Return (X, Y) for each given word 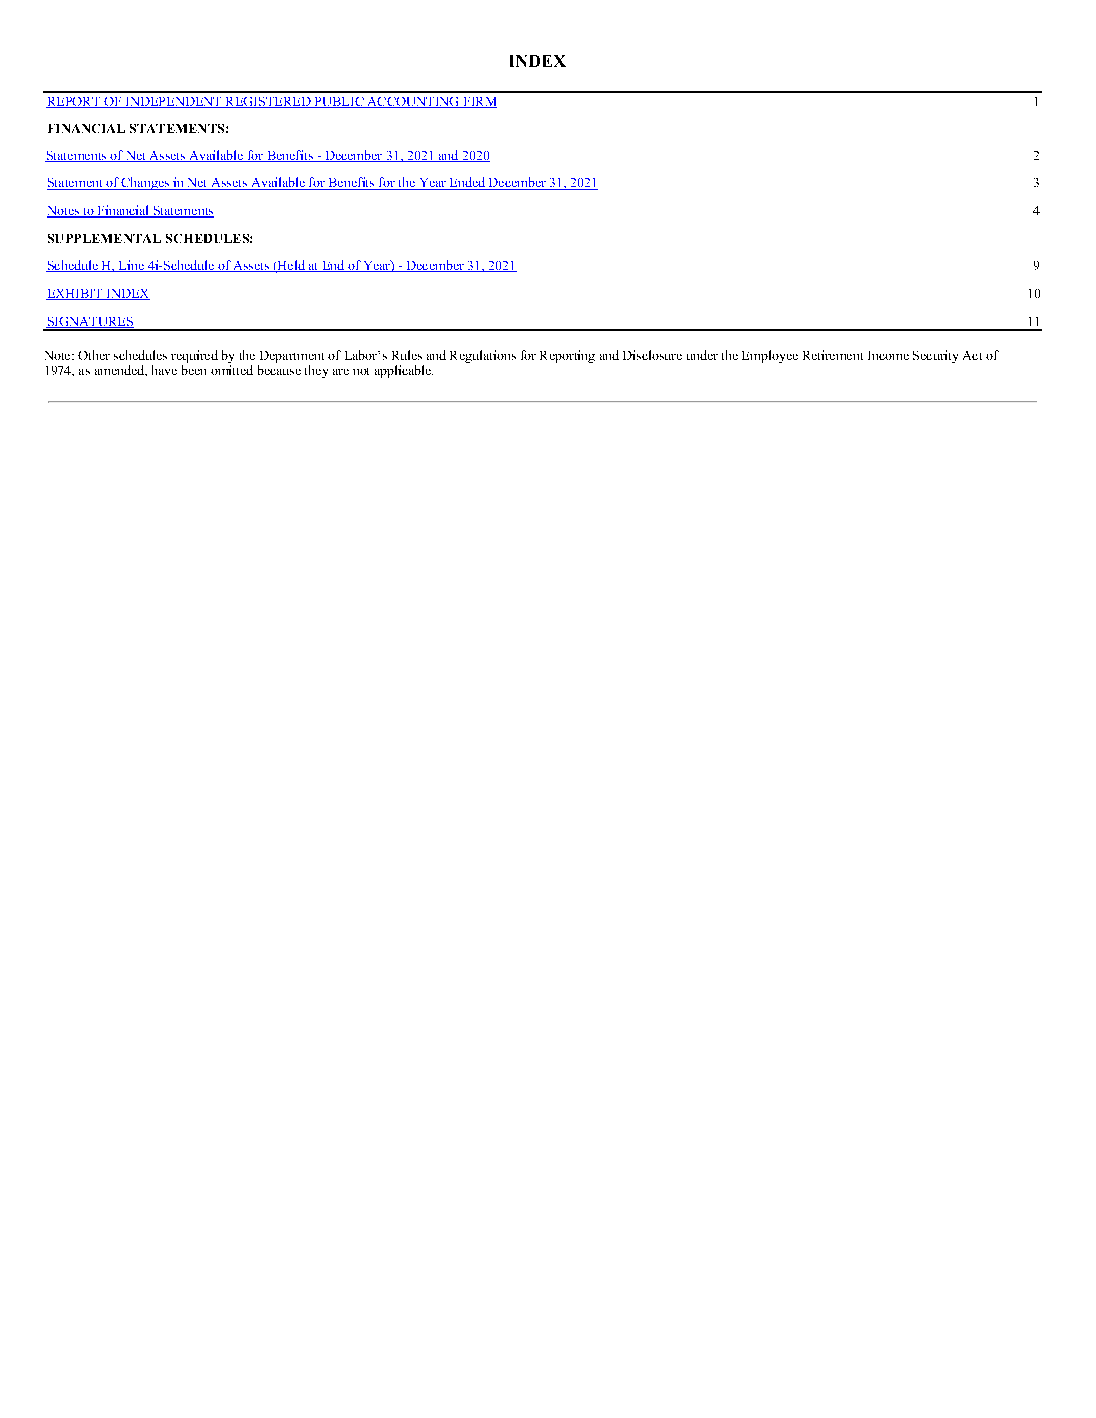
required (194, 358)
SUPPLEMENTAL (104, 238)
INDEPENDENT (173, 102)
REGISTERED (268, 102)
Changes (145, 183)
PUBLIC (339, 102)
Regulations (483, 356)
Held (291, 266)
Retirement (833, 355)
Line (131, 266)
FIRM (479, 102)
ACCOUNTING (413, 102)
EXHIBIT (75, 294)
